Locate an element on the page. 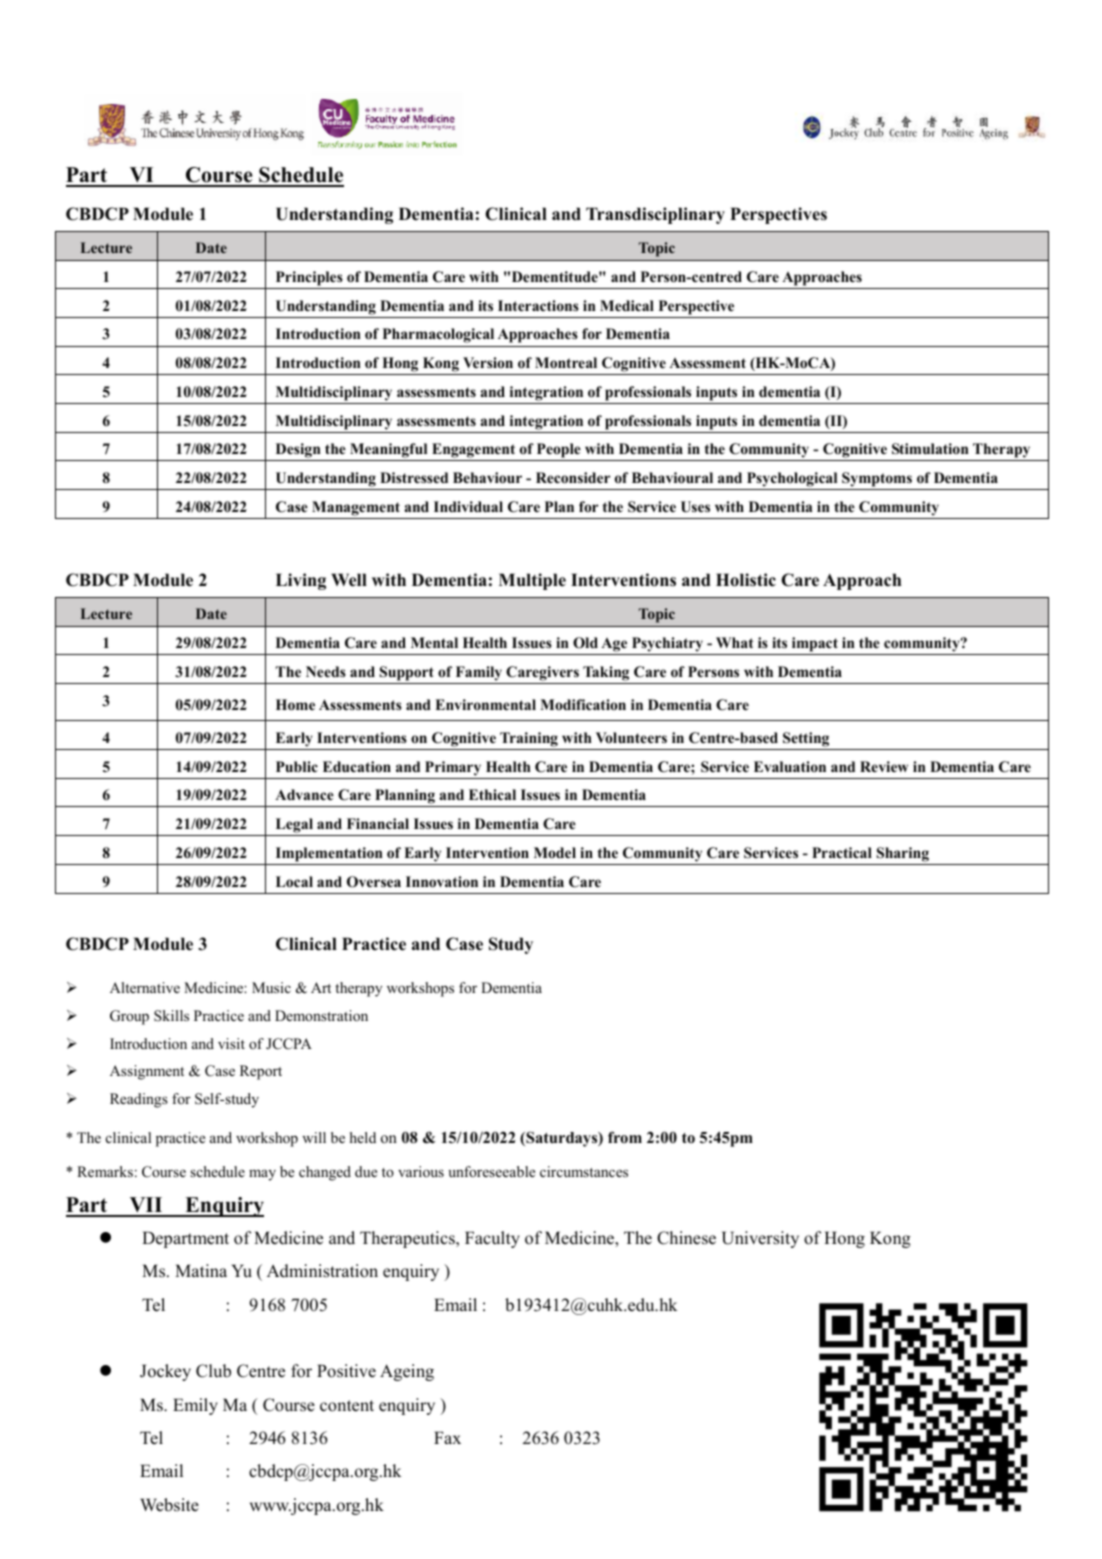  Model is located at coordinates (555, 852).
